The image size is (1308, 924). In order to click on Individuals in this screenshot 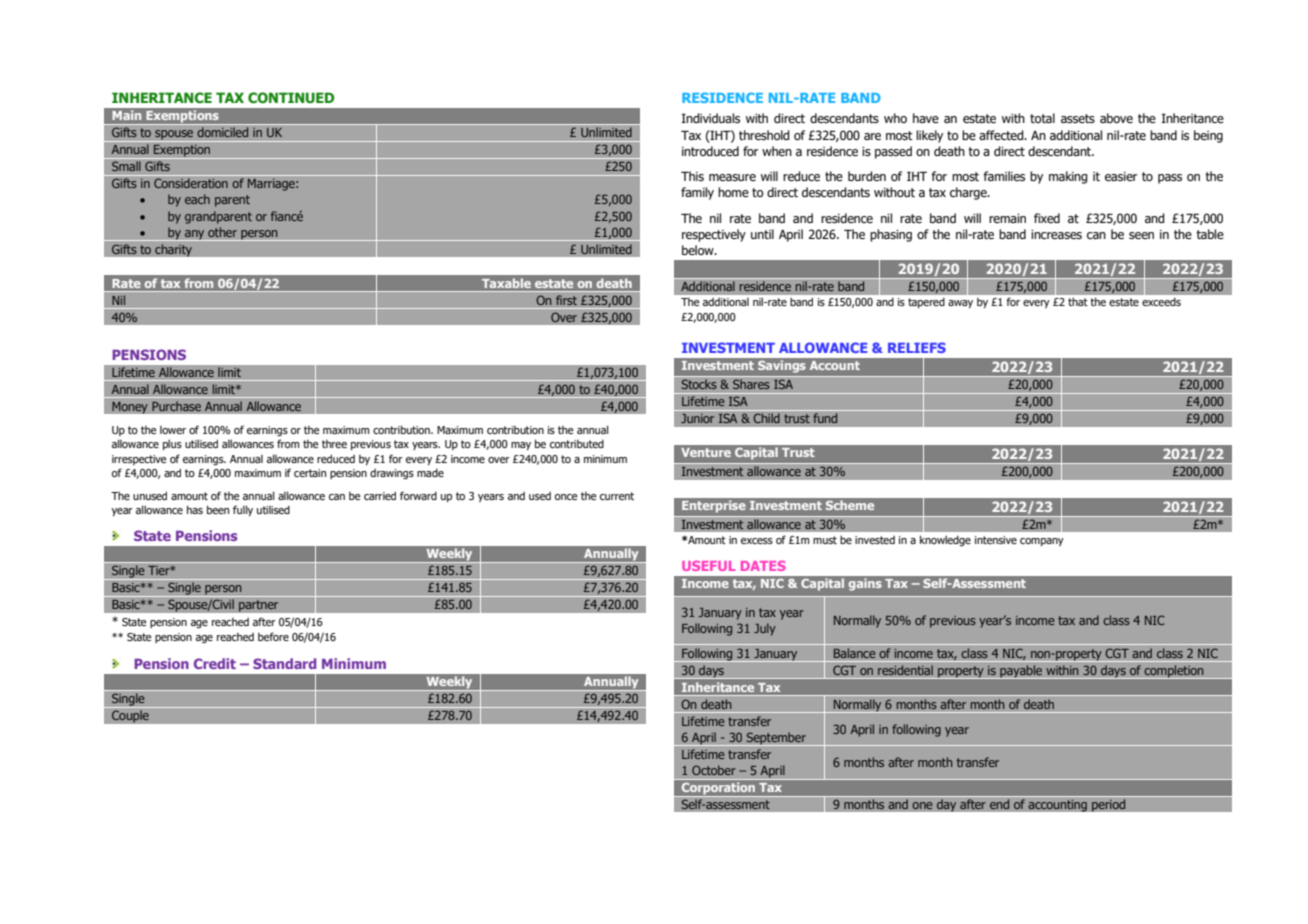, I will do `click(710, 118)`.
